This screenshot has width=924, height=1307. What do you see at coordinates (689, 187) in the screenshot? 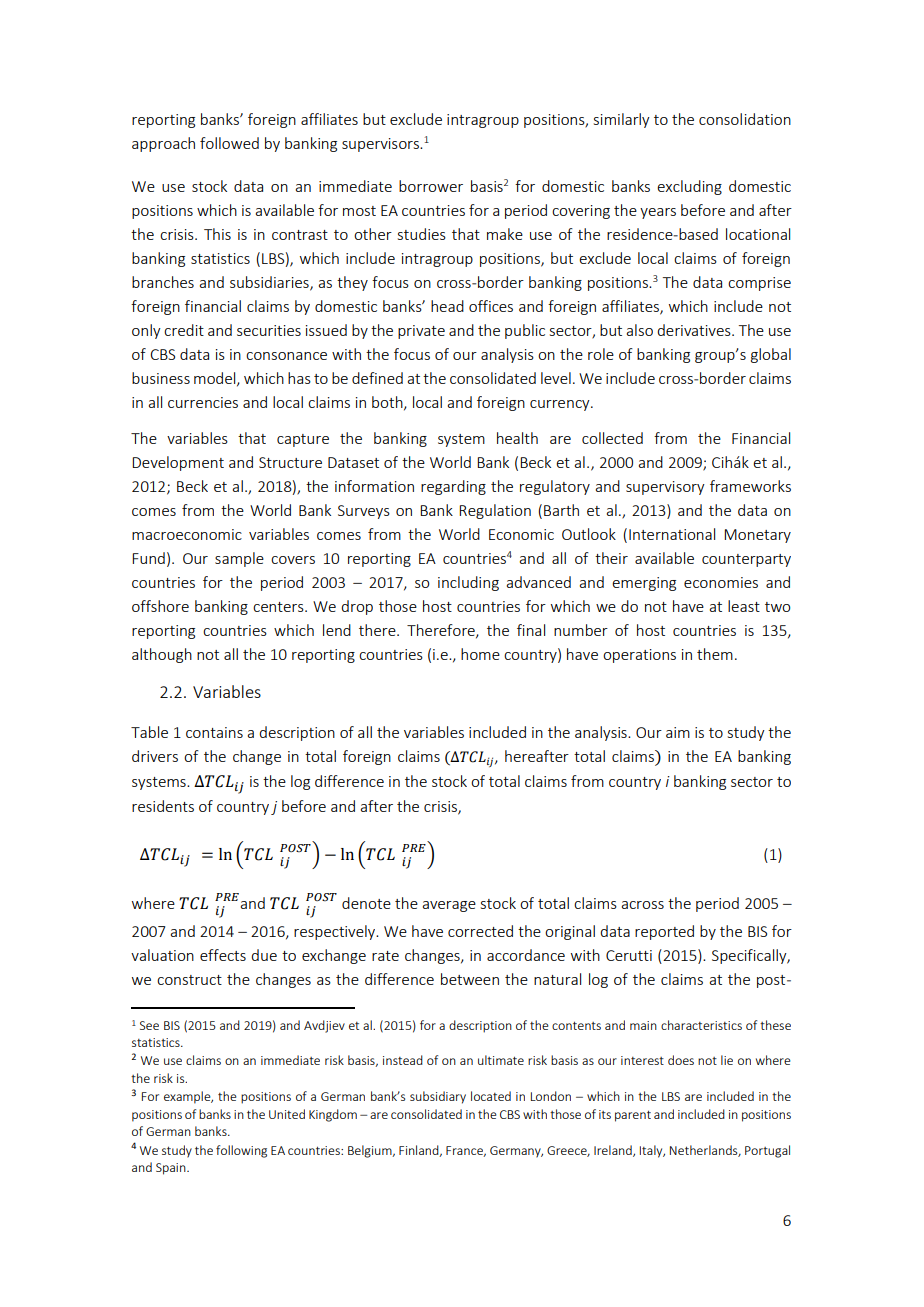
I see `excluding` at bounding box center [689, 187].
